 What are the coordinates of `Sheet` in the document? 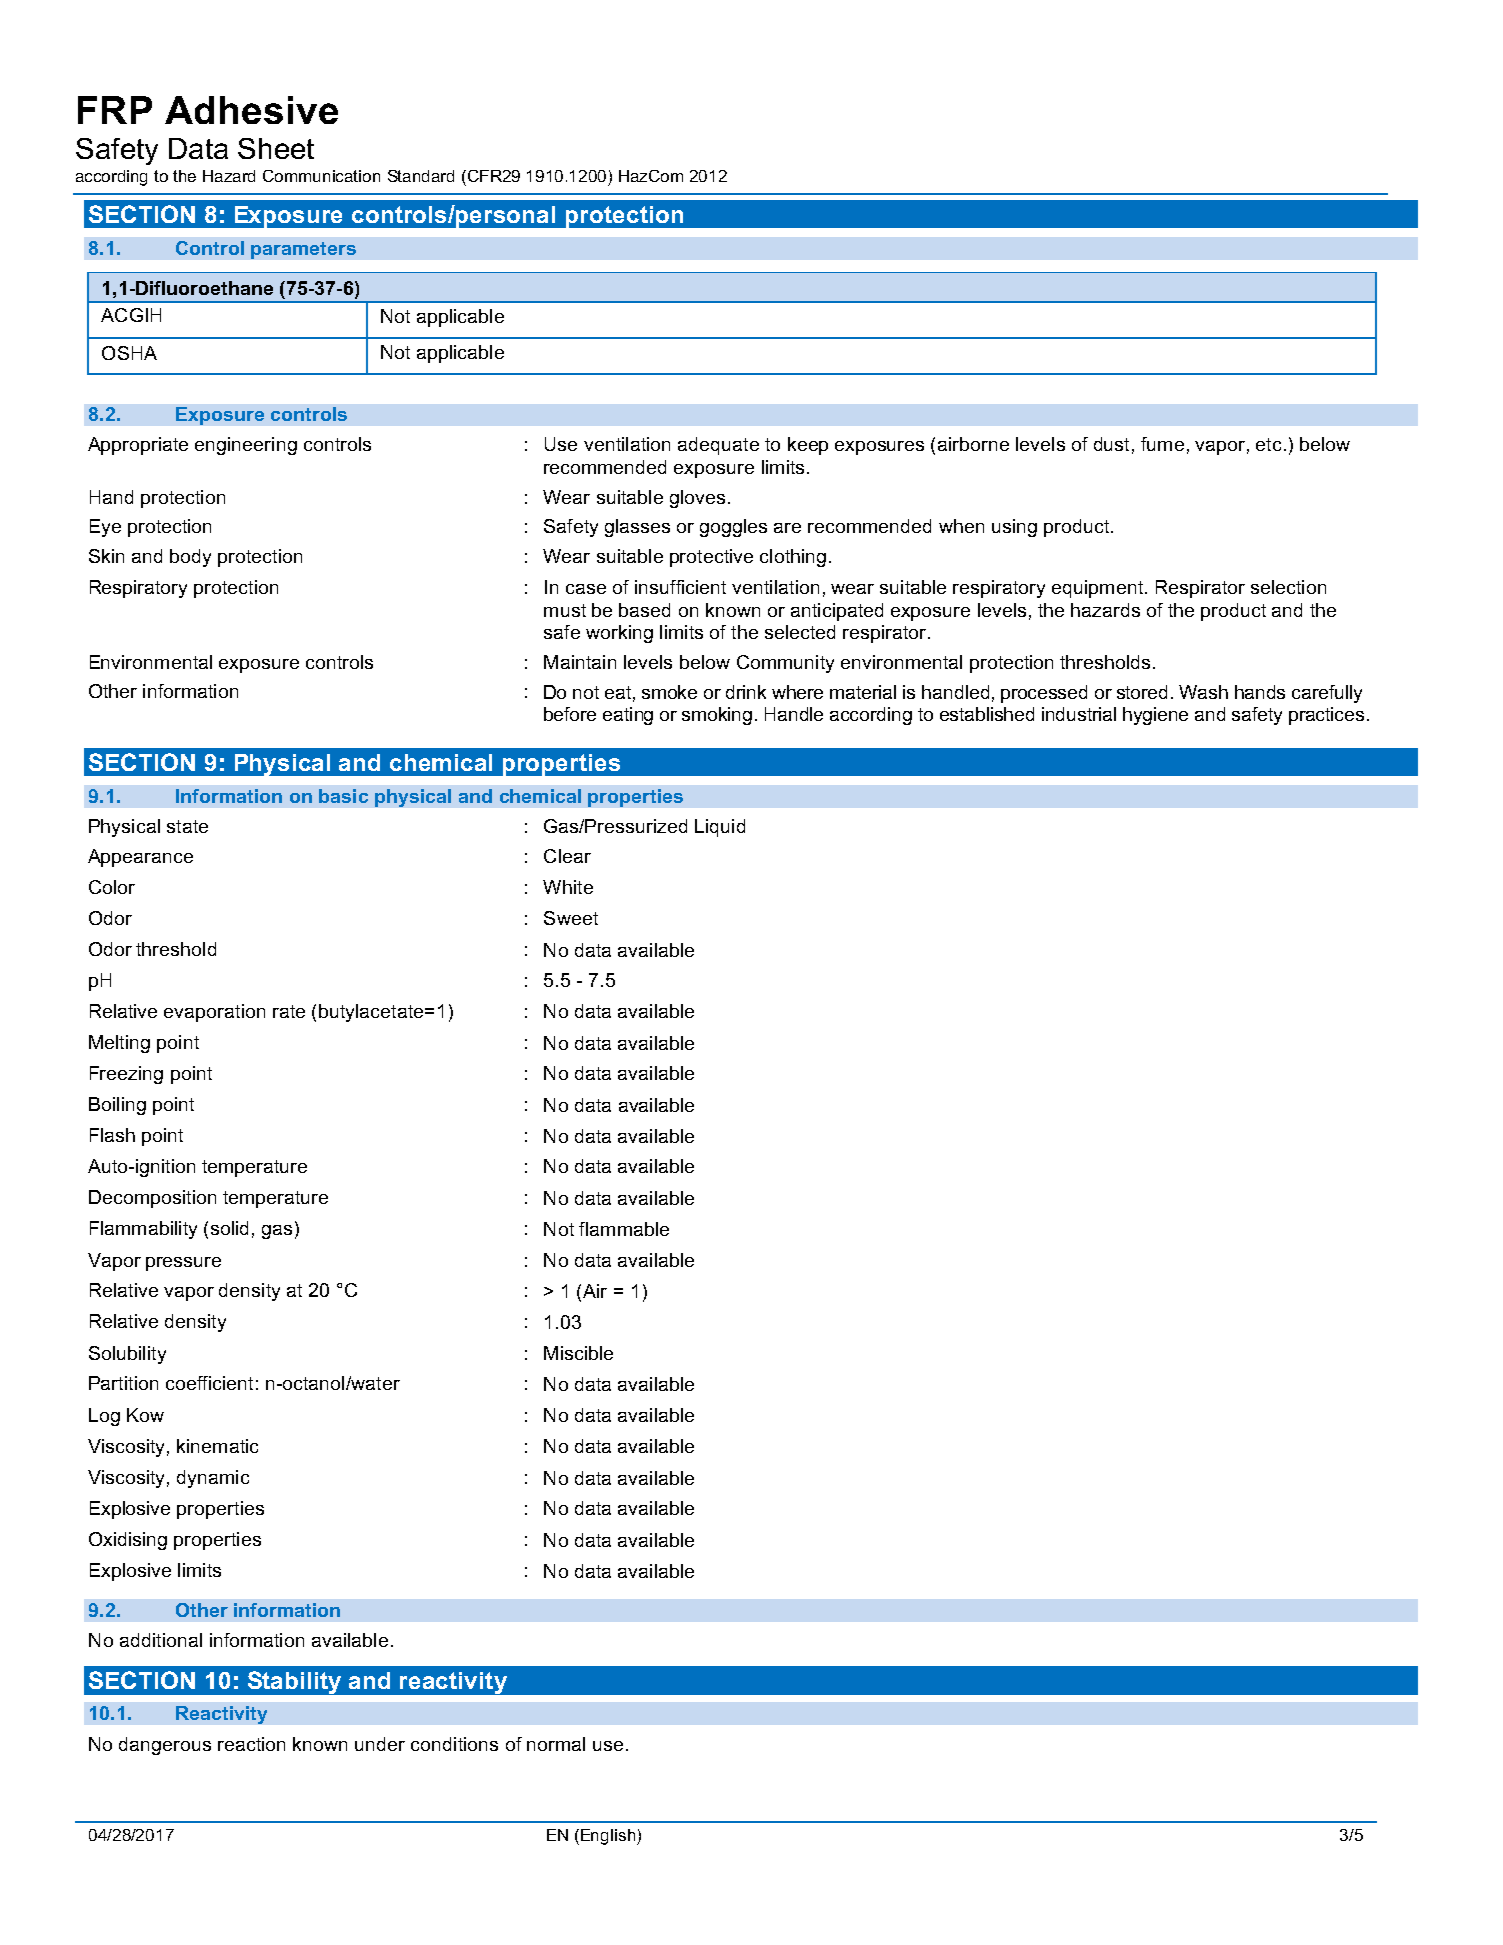 It's located at (276, 148).
